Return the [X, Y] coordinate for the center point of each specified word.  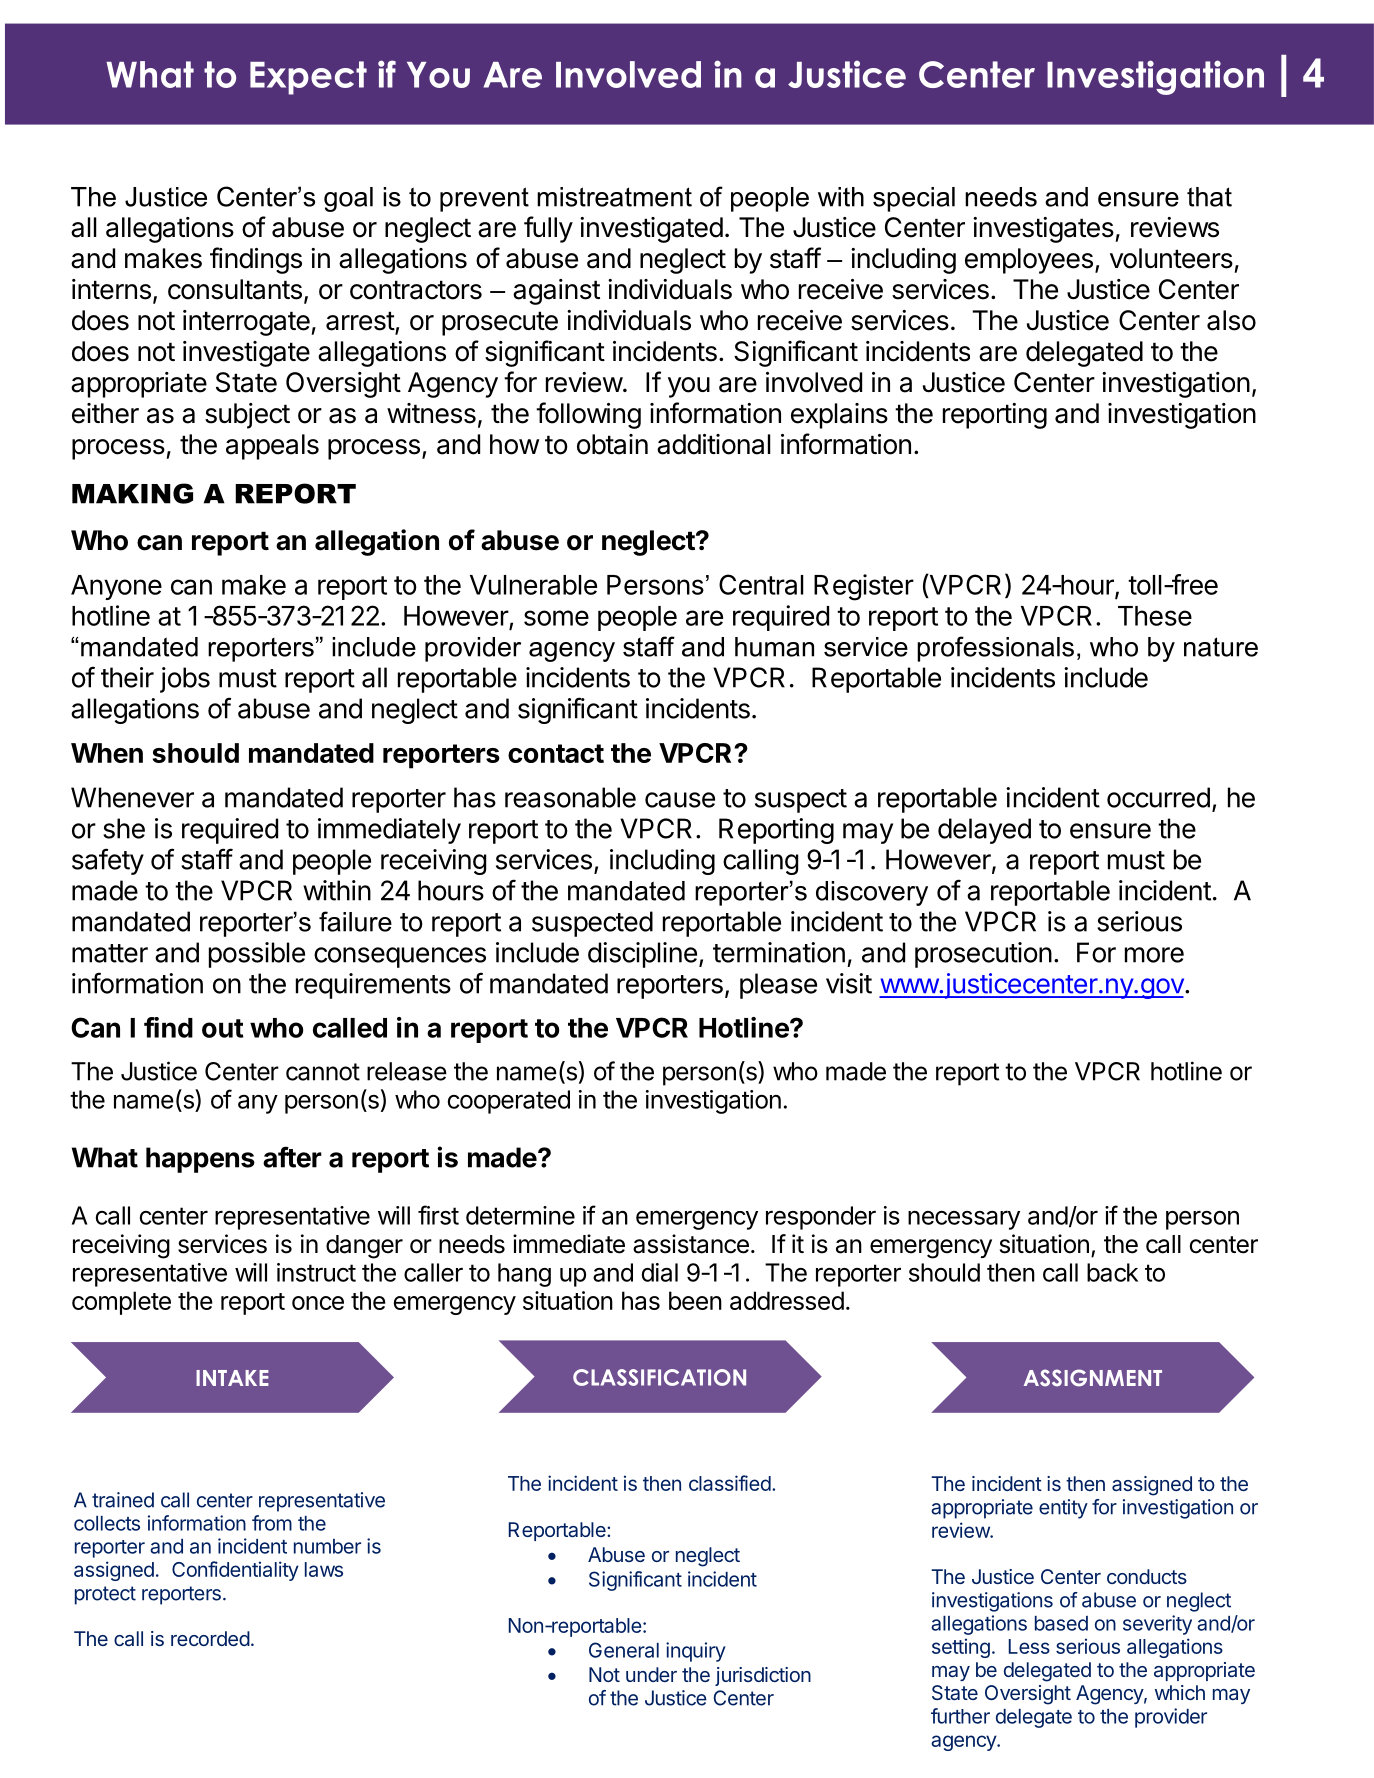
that [1209, 197]
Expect [308, 78]
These [1155, 616]
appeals [272, 447]
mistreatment [614, 197]
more [1154, 955]
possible [257, 955]
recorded [210, 1638]
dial [660, 1272]
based [1061, 1623]
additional [714, 444]
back [1112, 1272]
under [651, 1674]
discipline [642, 955]
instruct [316, 1272]
